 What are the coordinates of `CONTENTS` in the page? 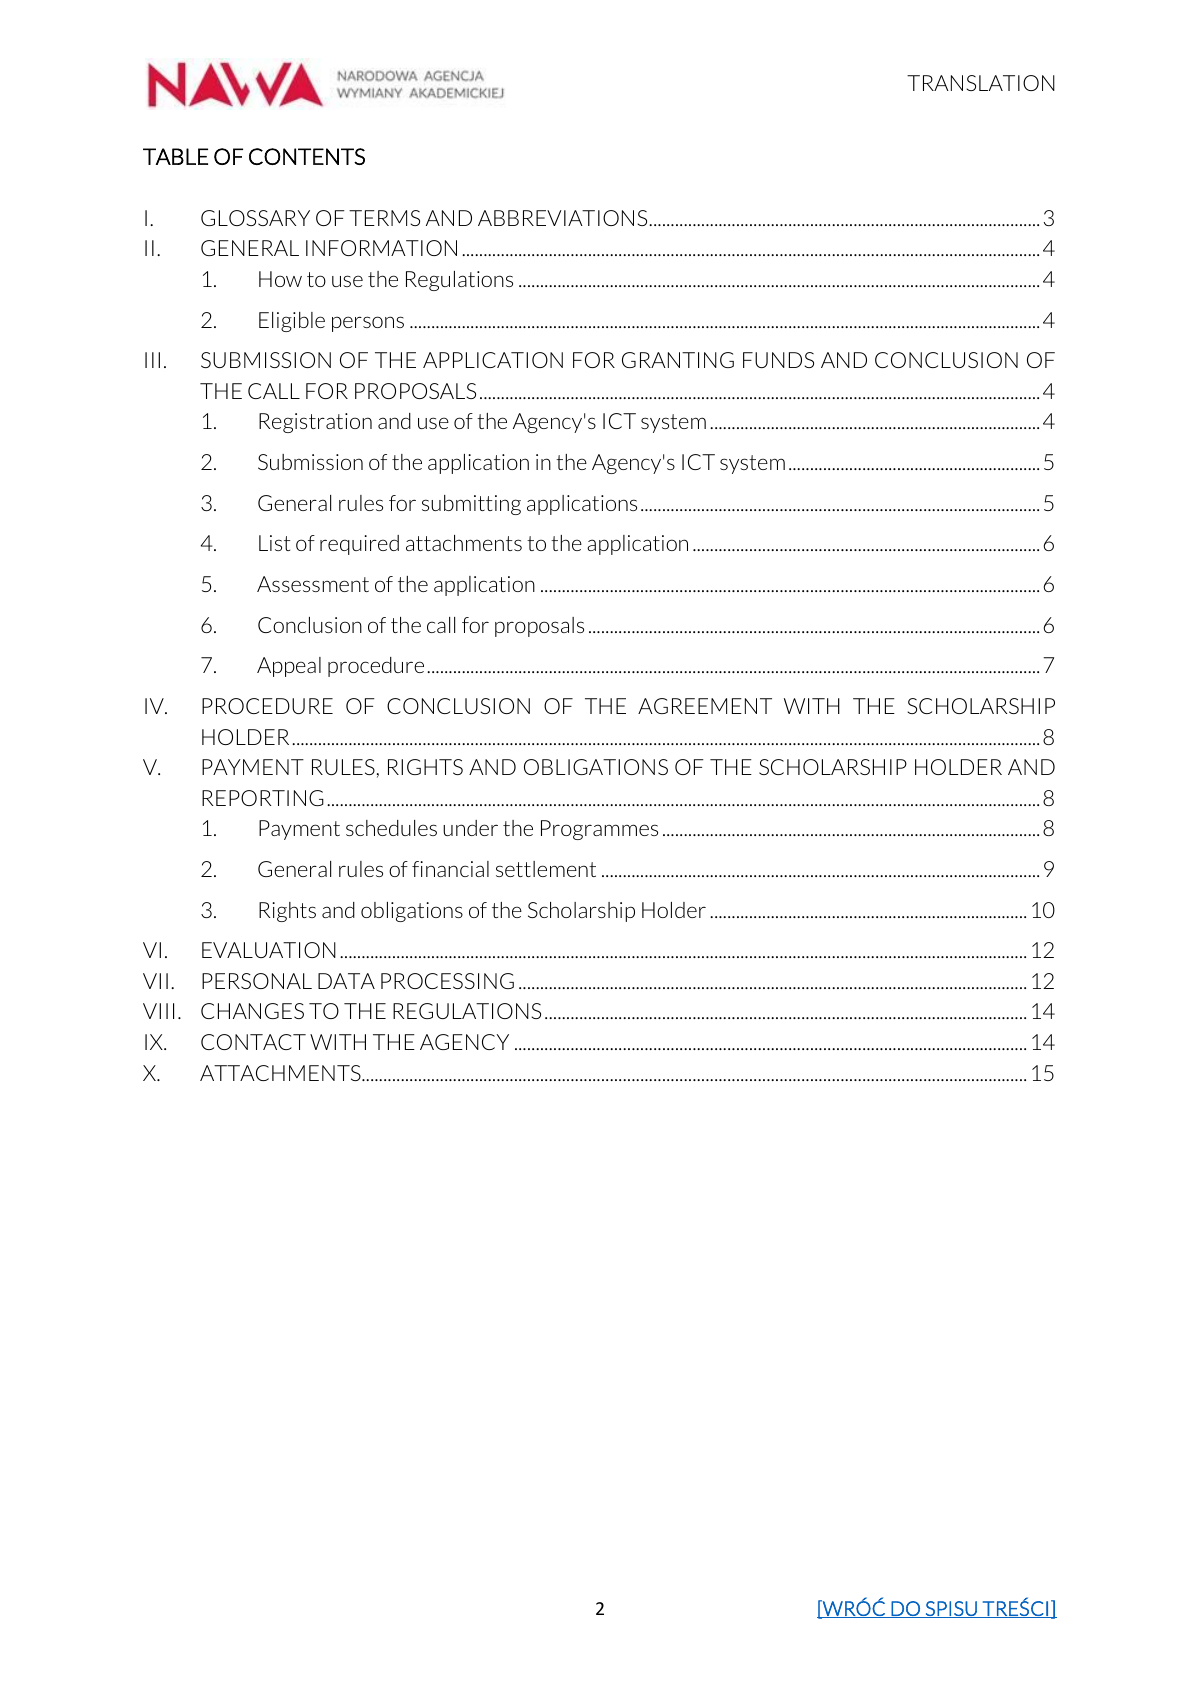 It's located at (307, 156).
